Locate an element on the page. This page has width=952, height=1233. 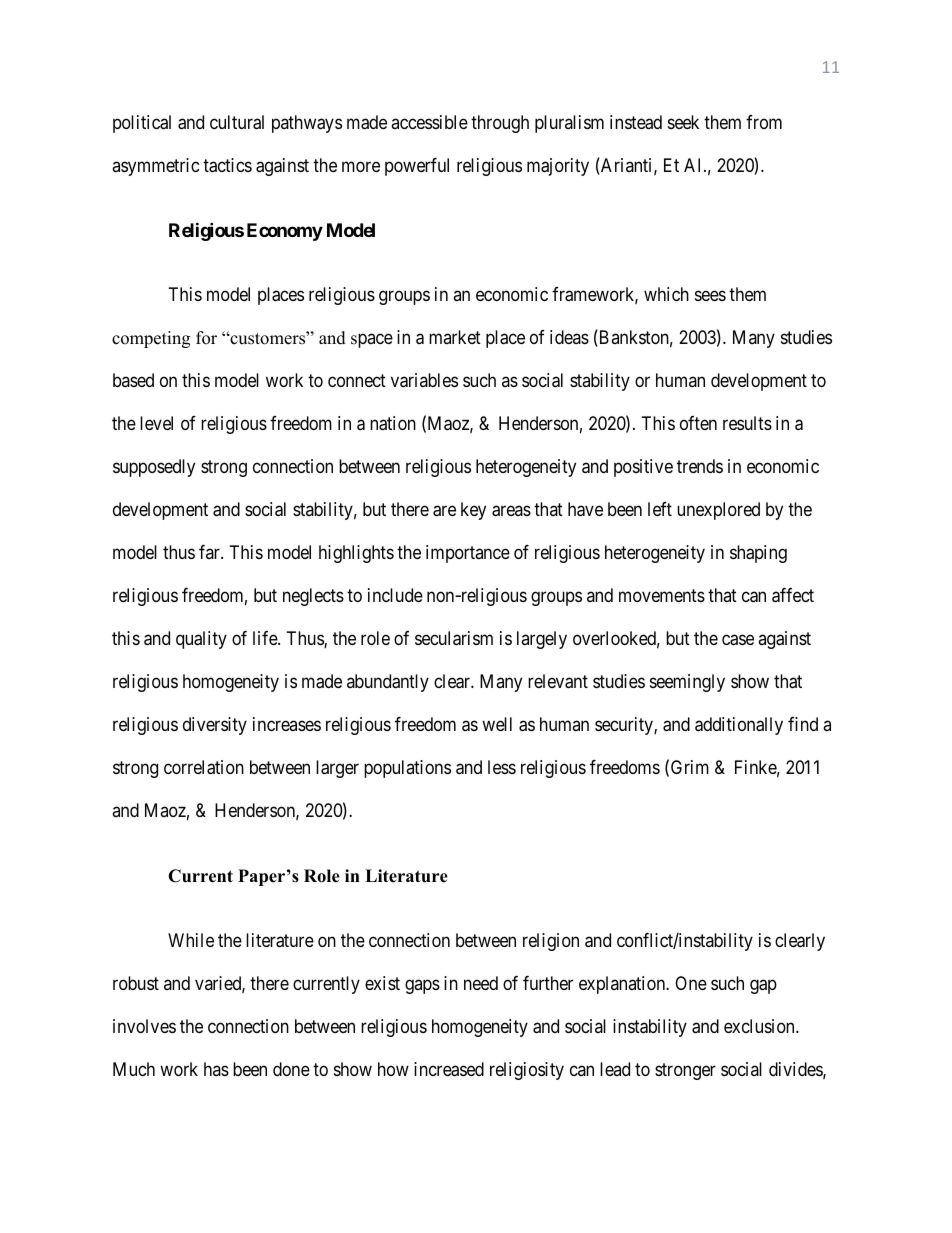
through is located at coordinates (500, 124).
